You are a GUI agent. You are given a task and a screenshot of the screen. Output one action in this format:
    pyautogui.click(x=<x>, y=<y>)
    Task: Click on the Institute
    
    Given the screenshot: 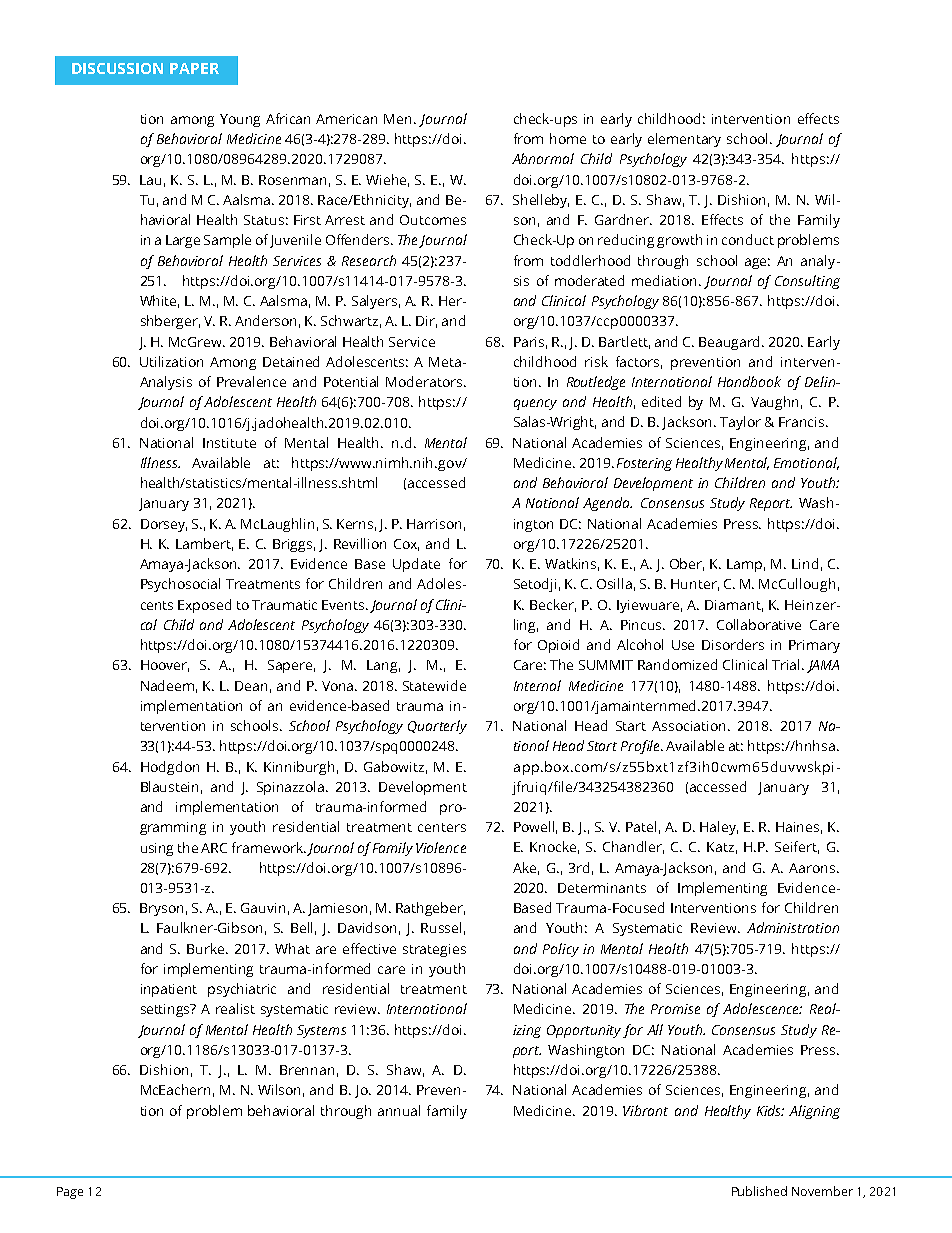 What is the action you would take?
    pyautogui.click(x=229, y=443)
